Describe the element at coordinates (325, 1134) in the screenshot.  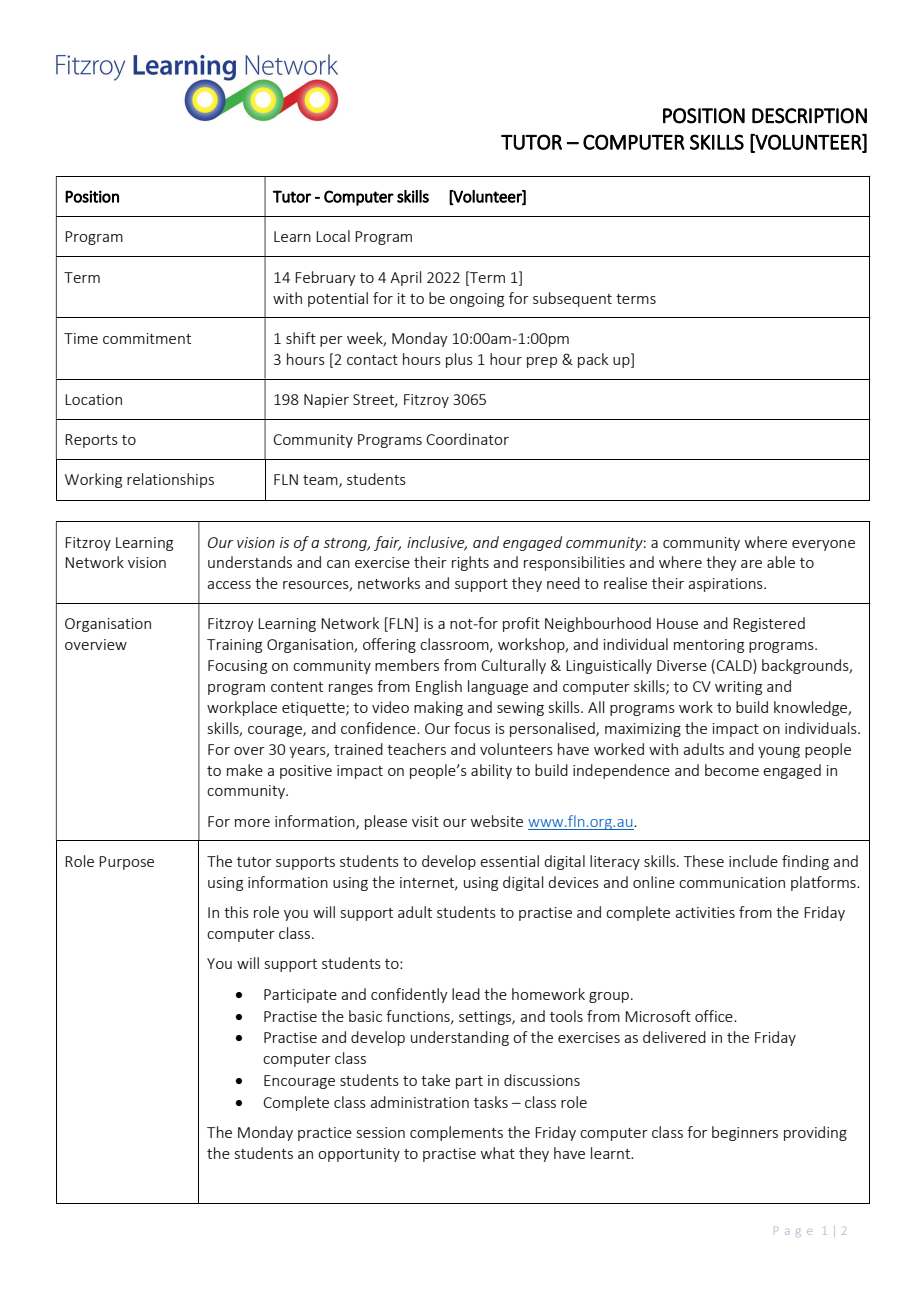
I see `practice` at that location.
